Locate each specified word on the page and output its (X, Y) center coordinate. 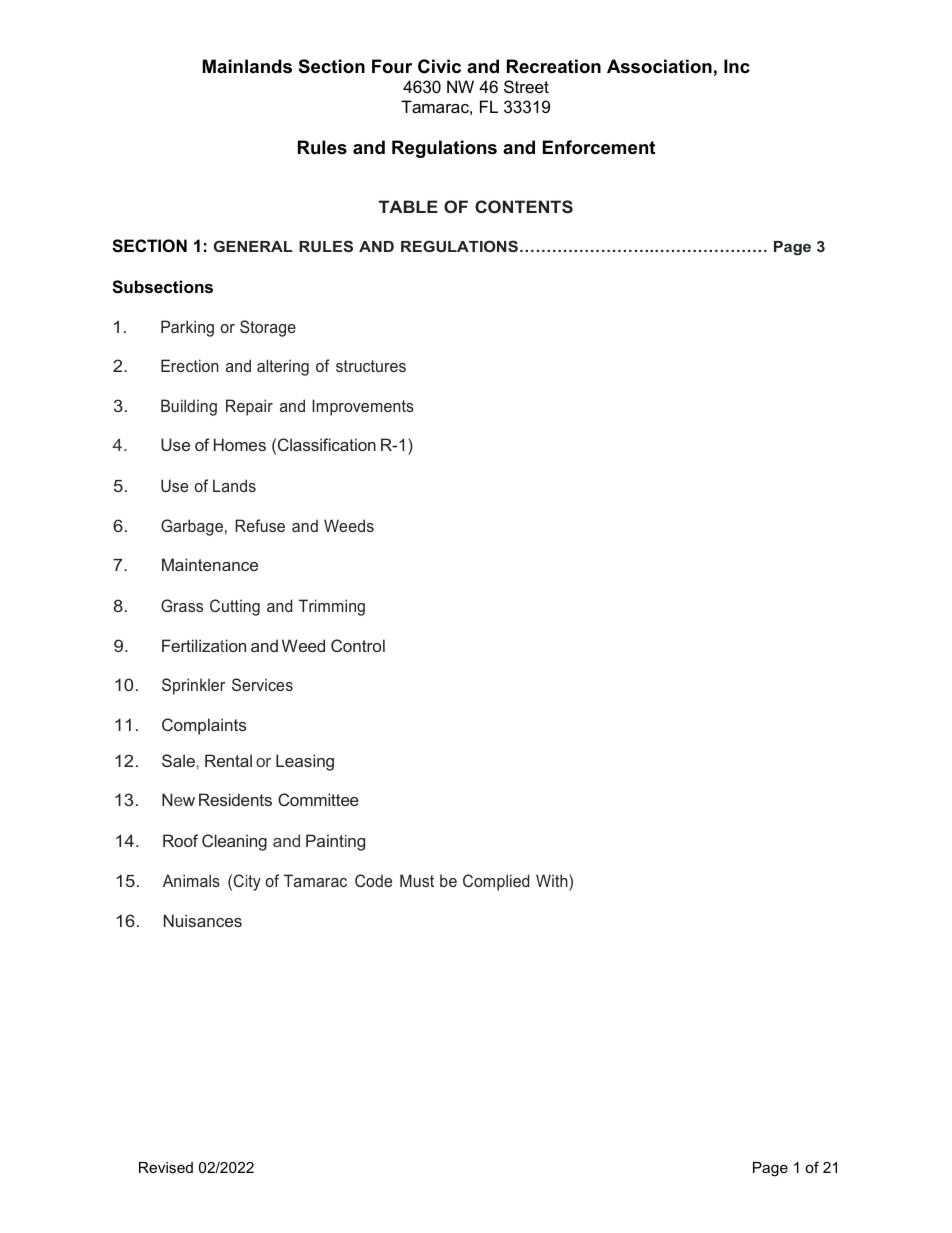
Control (358, 645)
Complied (496, 882)
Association (659, 66)
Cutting (235, 607)
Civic (439, 66)
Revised (166, 1167)
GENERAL (253, 246)
